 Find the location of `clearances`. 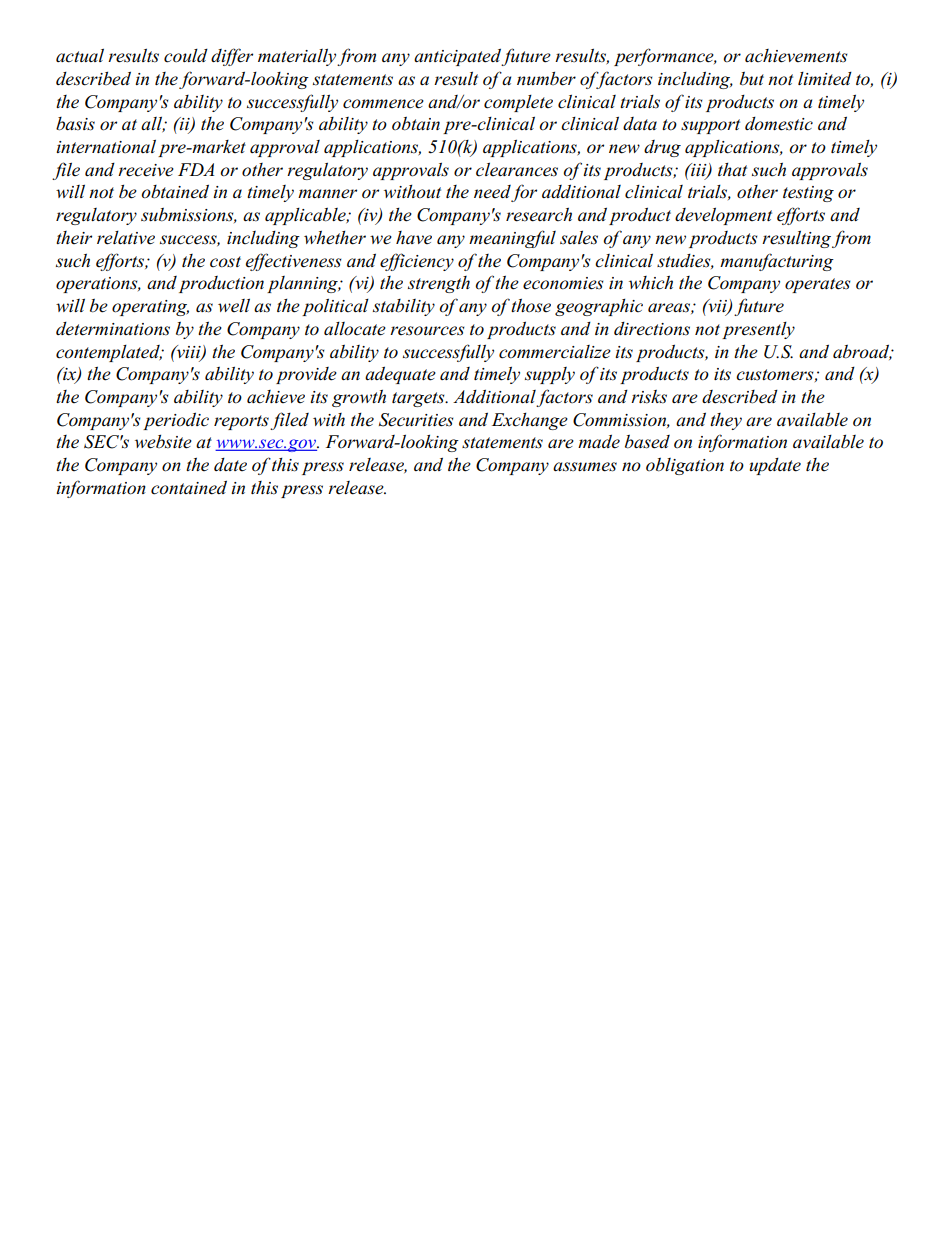

clearances is located at coordinates (517, 169).
